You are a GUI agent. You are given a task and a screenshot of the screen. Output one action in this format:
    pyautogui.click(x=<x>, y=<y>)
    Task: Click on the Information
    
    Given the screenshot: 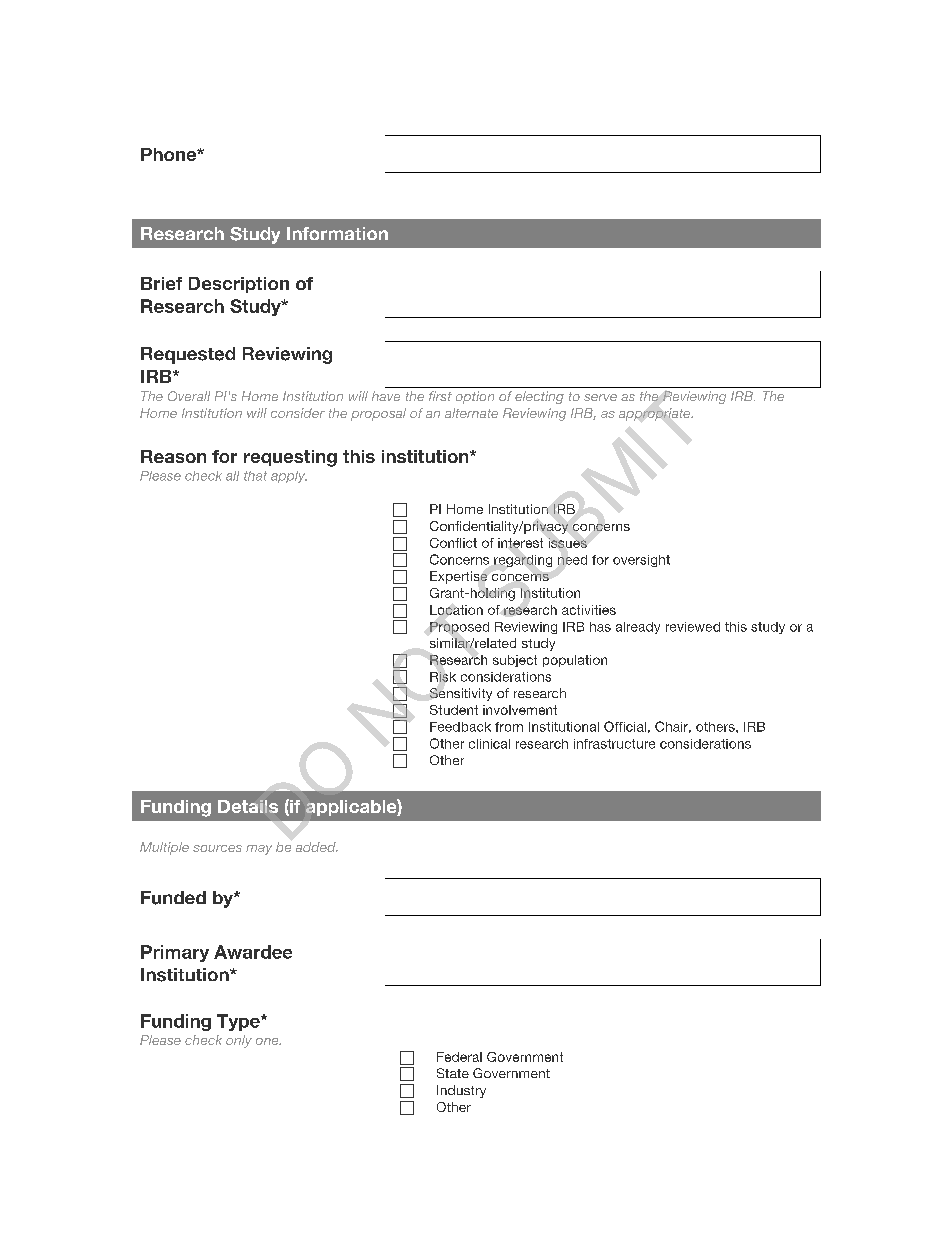 What is the action you would take?
    pyautogui.click(x=337, y=233)
